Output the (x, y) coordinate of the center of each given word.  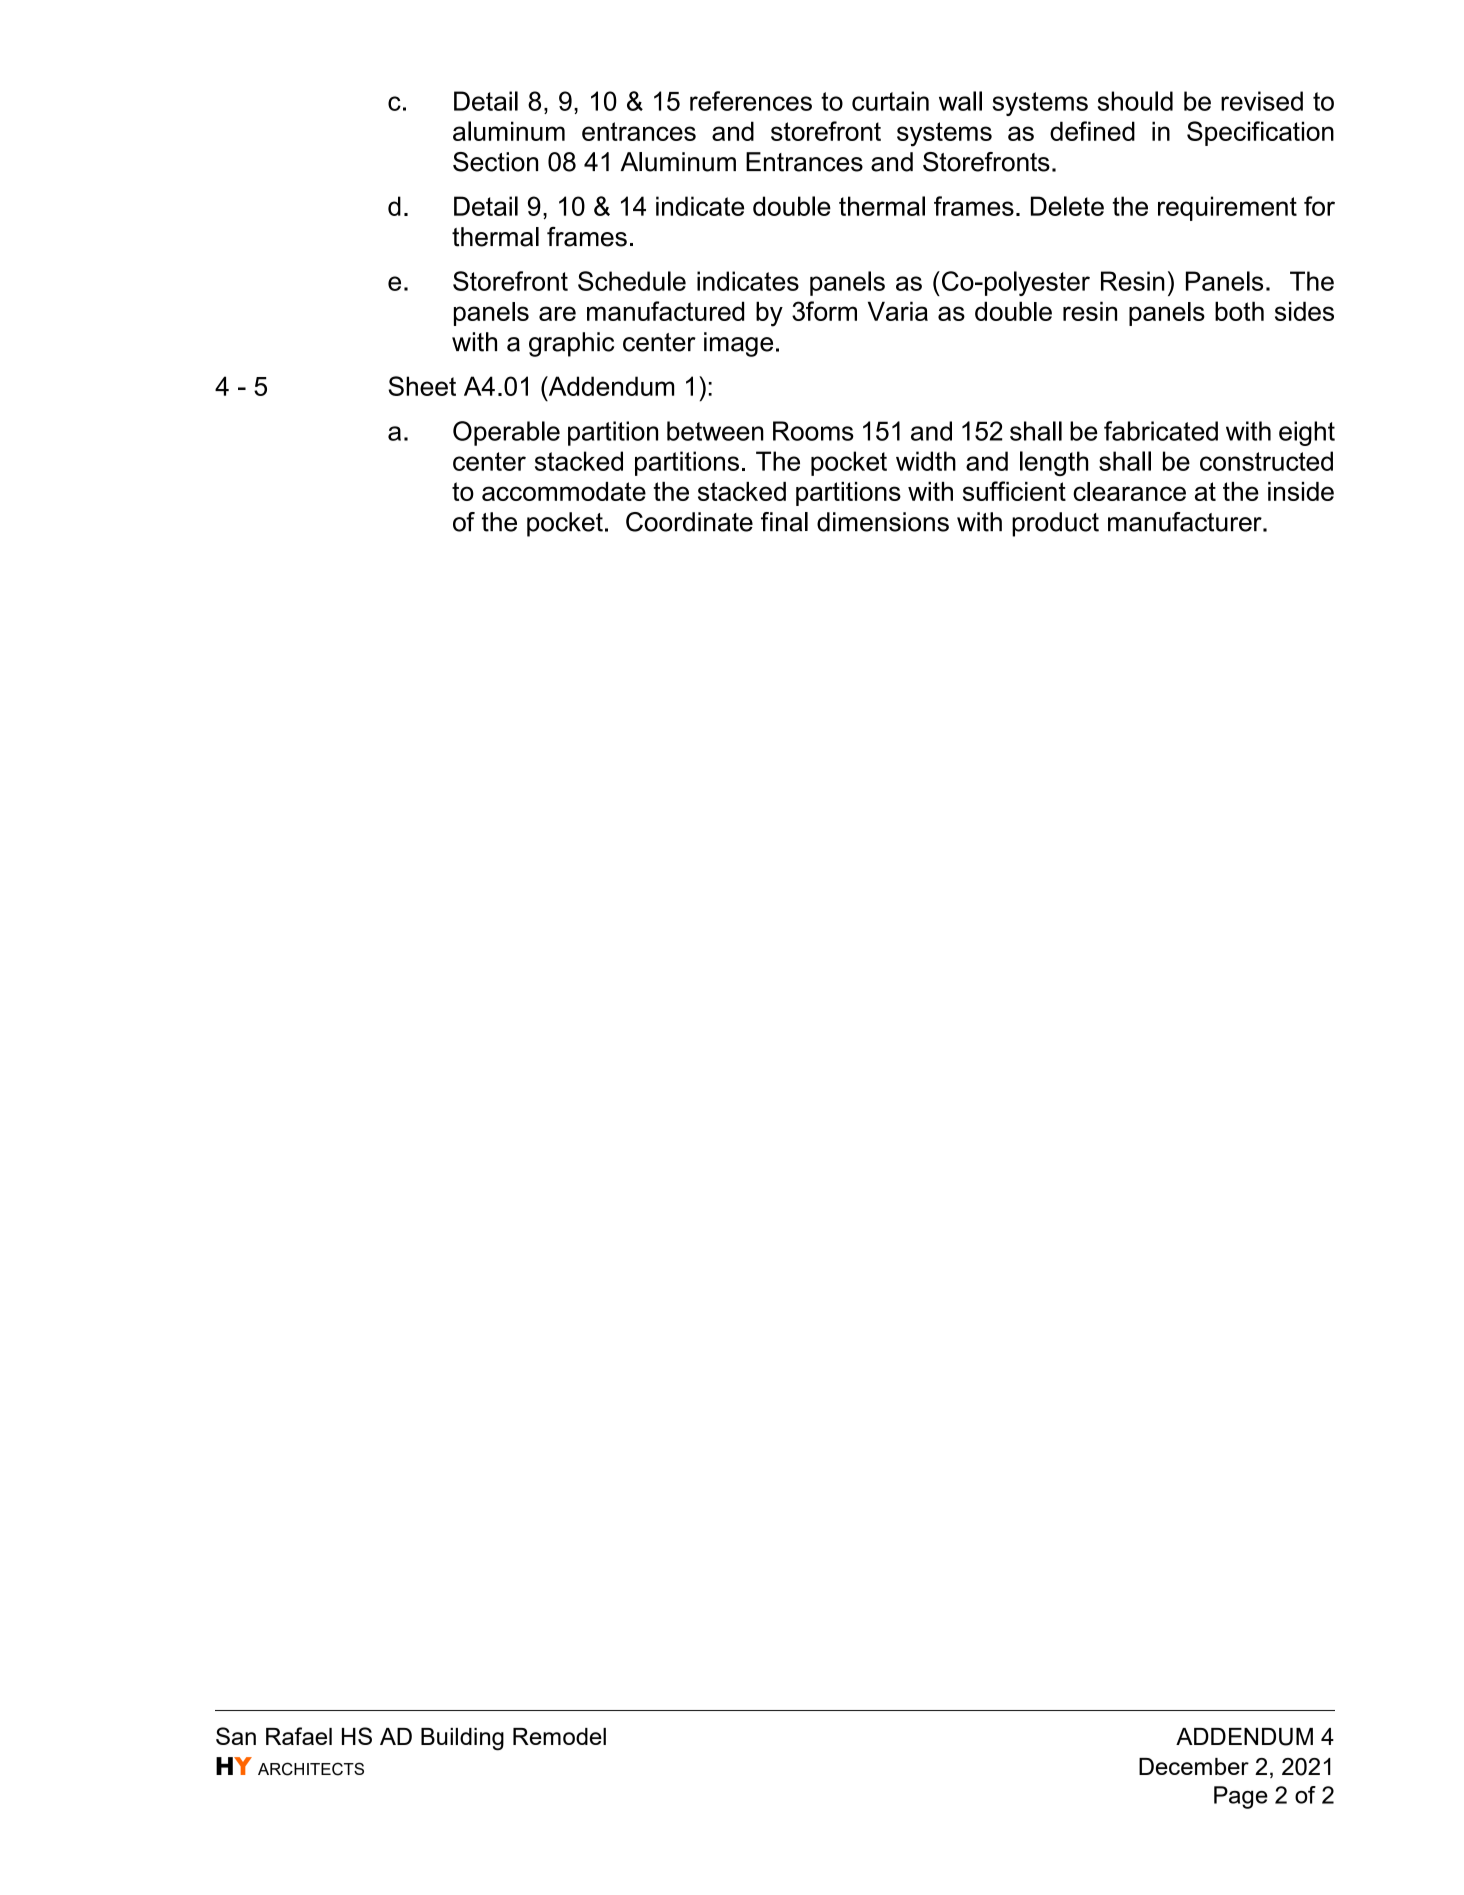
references (751, 101)
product (1055, 524)
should (1135, 101)
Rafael (299, 1736)
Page (1241, 1797)
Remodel (559, 1736)
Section (495, 162)
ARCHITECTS (311, 1769)
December (1194, 1766)
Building (462, 1739)
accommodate (564, 491)
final (784, 522)
